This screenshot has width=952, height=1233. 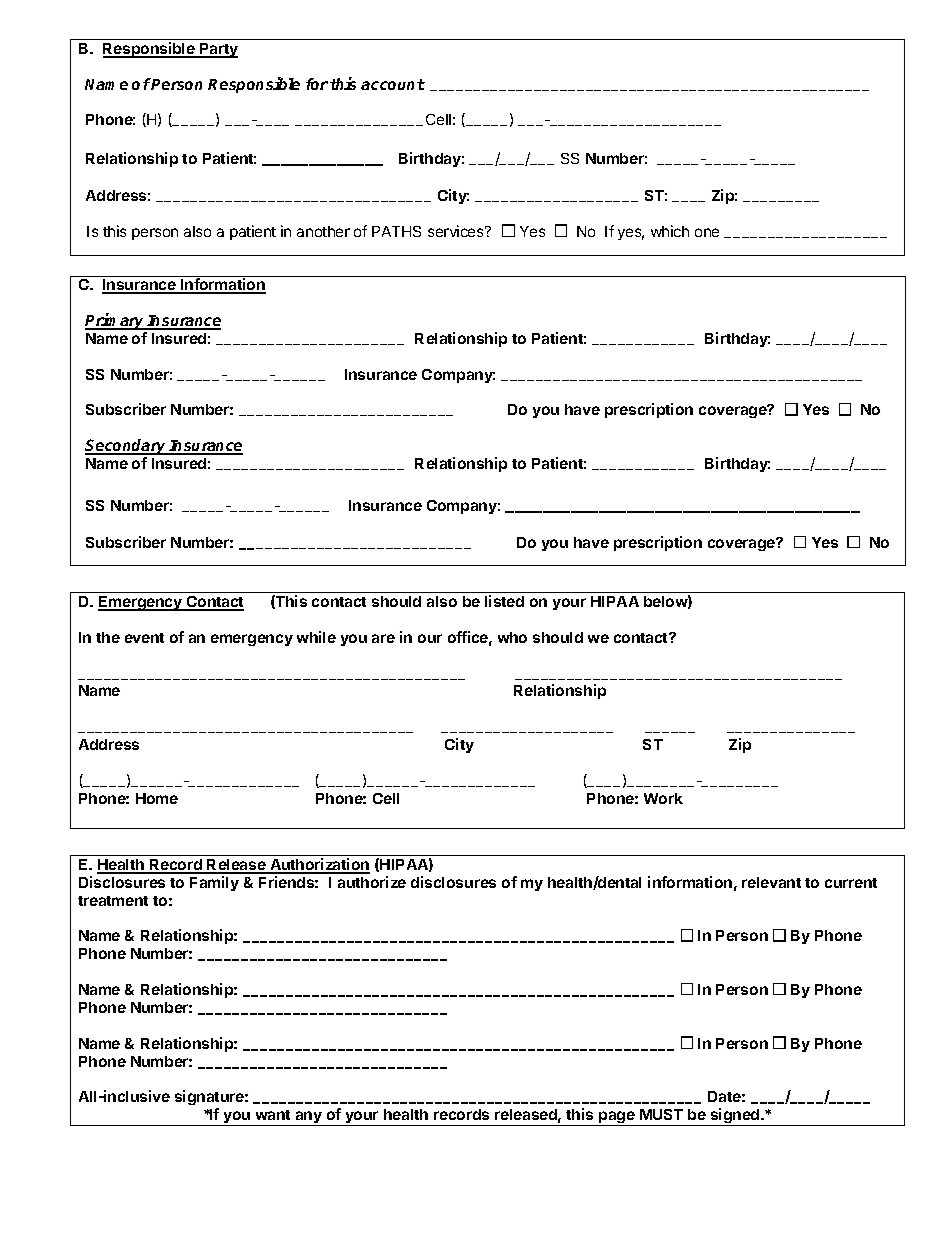 What do you see at coordinates (504, 601) in the screenshot?
I see `listed` at bounding box center [504, 601].
